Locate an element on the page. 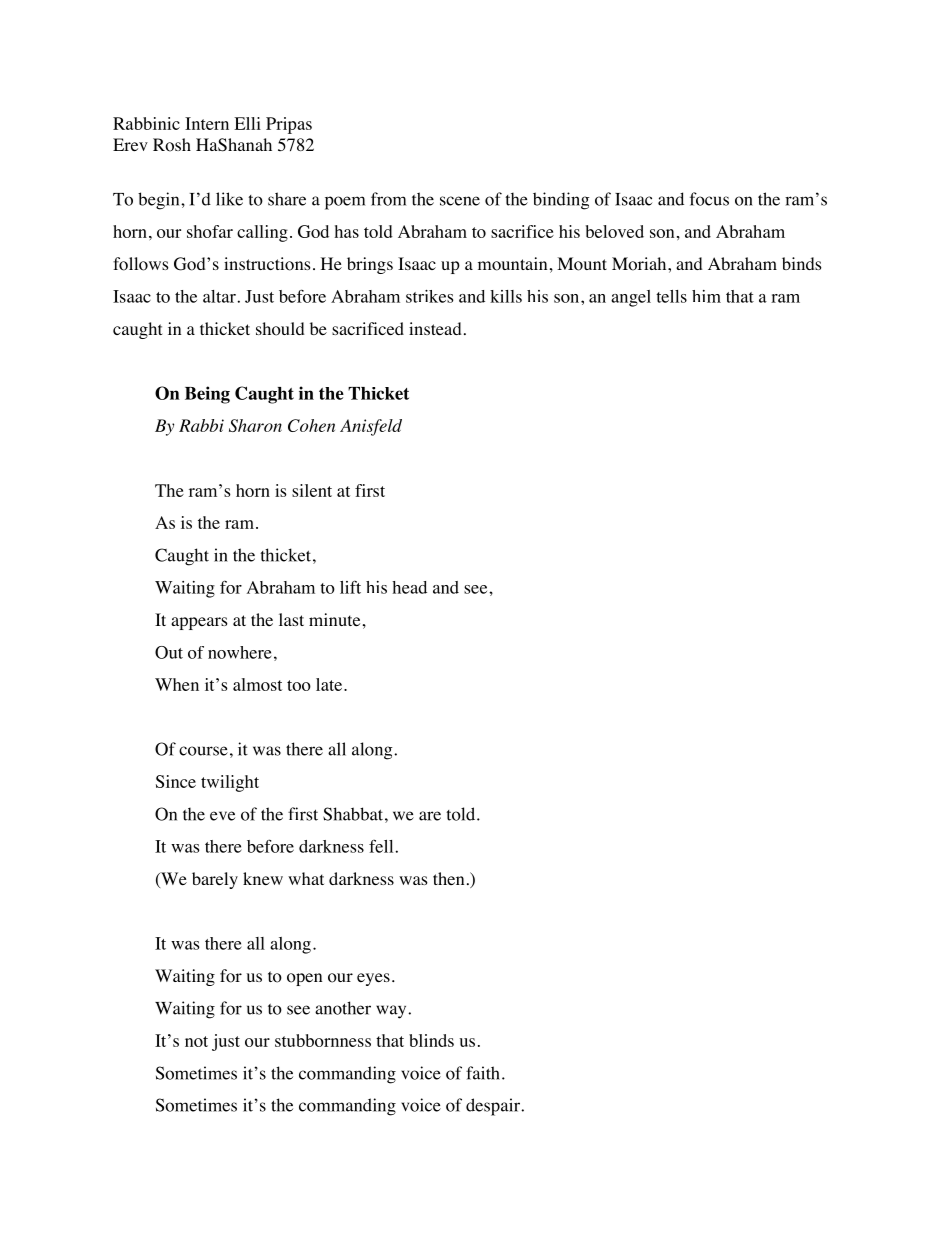  altar is located at coordinates (219, 296).
